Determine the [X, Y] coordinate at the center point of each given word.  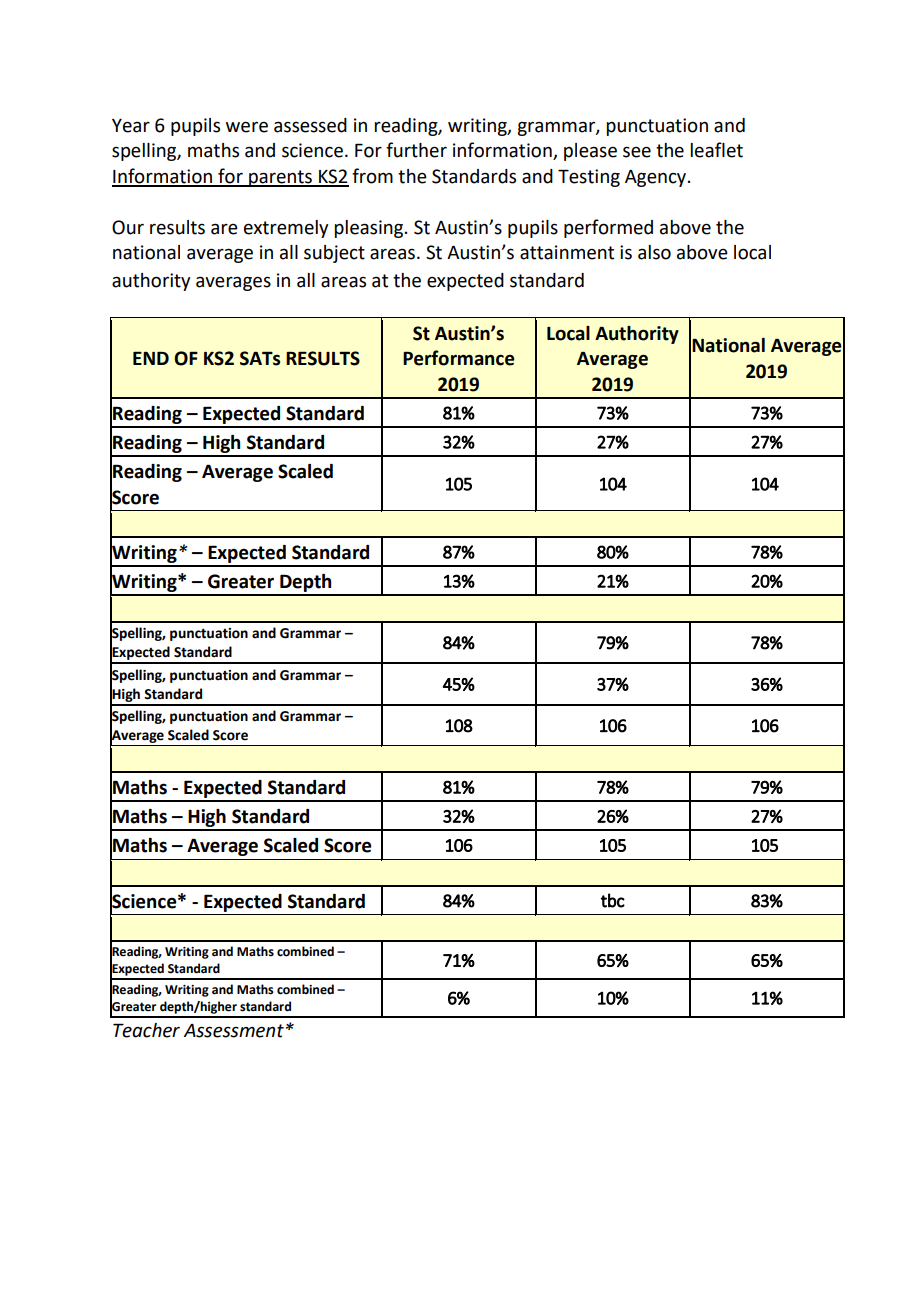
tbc [613, 900]
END [151, 358]
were [247, 127]
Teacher [146, 1030]
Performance [459, 358]
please [590, 152]
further [416, 150]
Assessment [233, 1031]
